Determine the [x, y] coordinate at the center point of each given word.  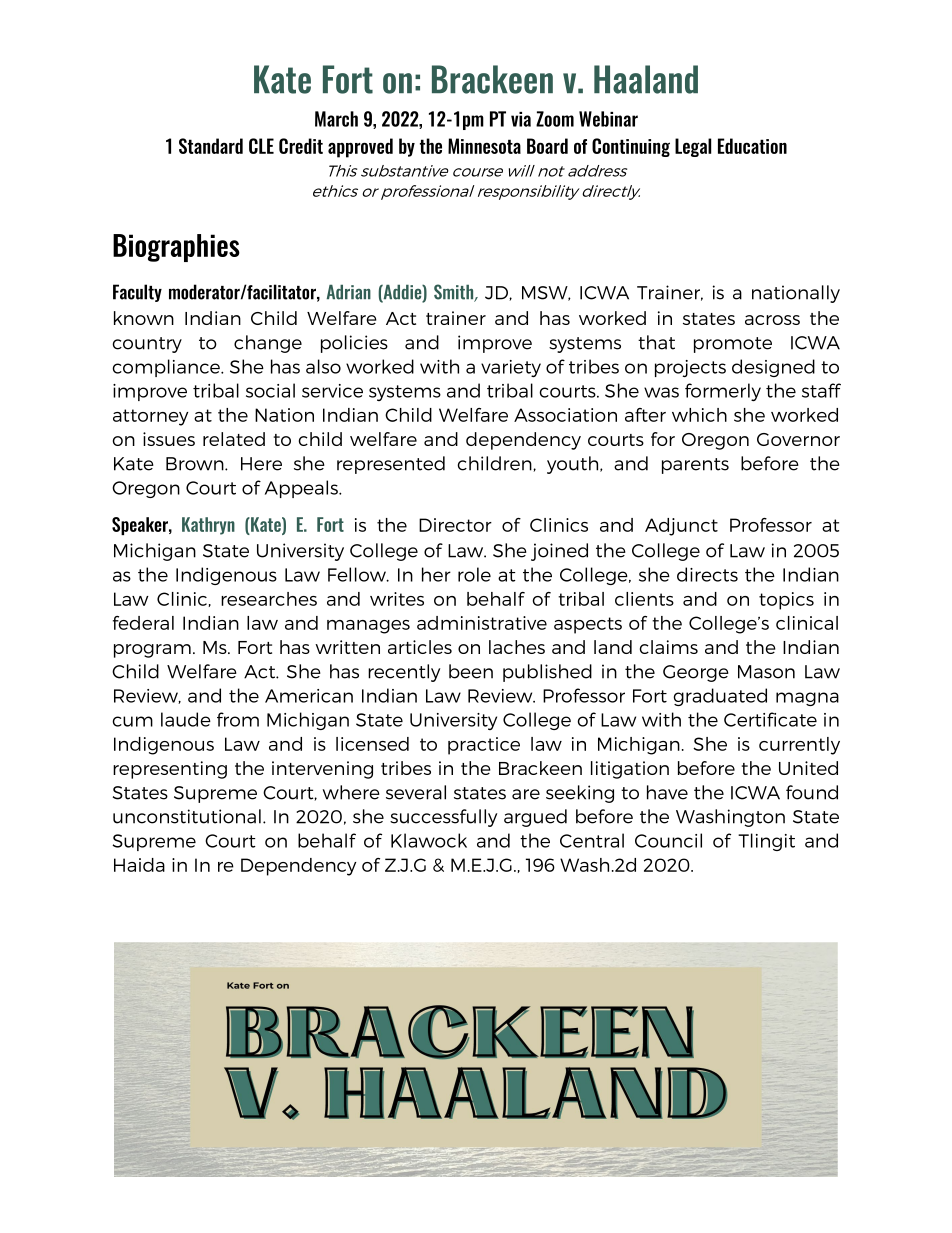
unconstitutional [187, 816]
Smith [455, 293]
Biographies [176, 248]
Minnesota [484, 146]
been [471, 671]
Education [752, 146]
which [699, 415]
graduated [720, 697]
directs [707, 574]
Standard [211, 146]
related [234, 439]
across [772, 320]
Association [565, 415]
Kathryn [208, 526]
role [474, 574]
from [238, 719]
